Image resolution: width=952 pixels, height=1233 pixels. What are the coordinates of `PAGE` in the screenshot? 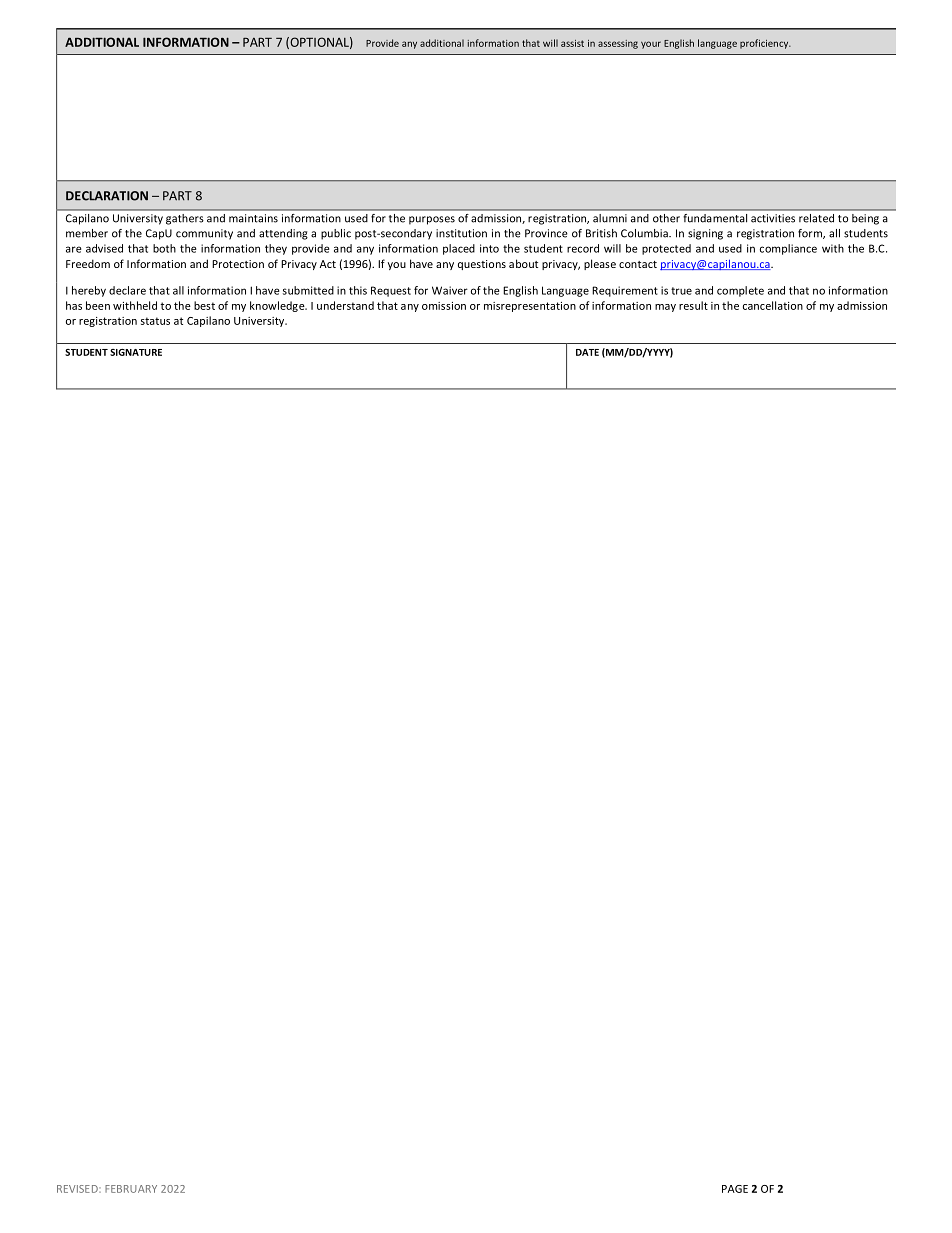 It's located at (735, 1189).
